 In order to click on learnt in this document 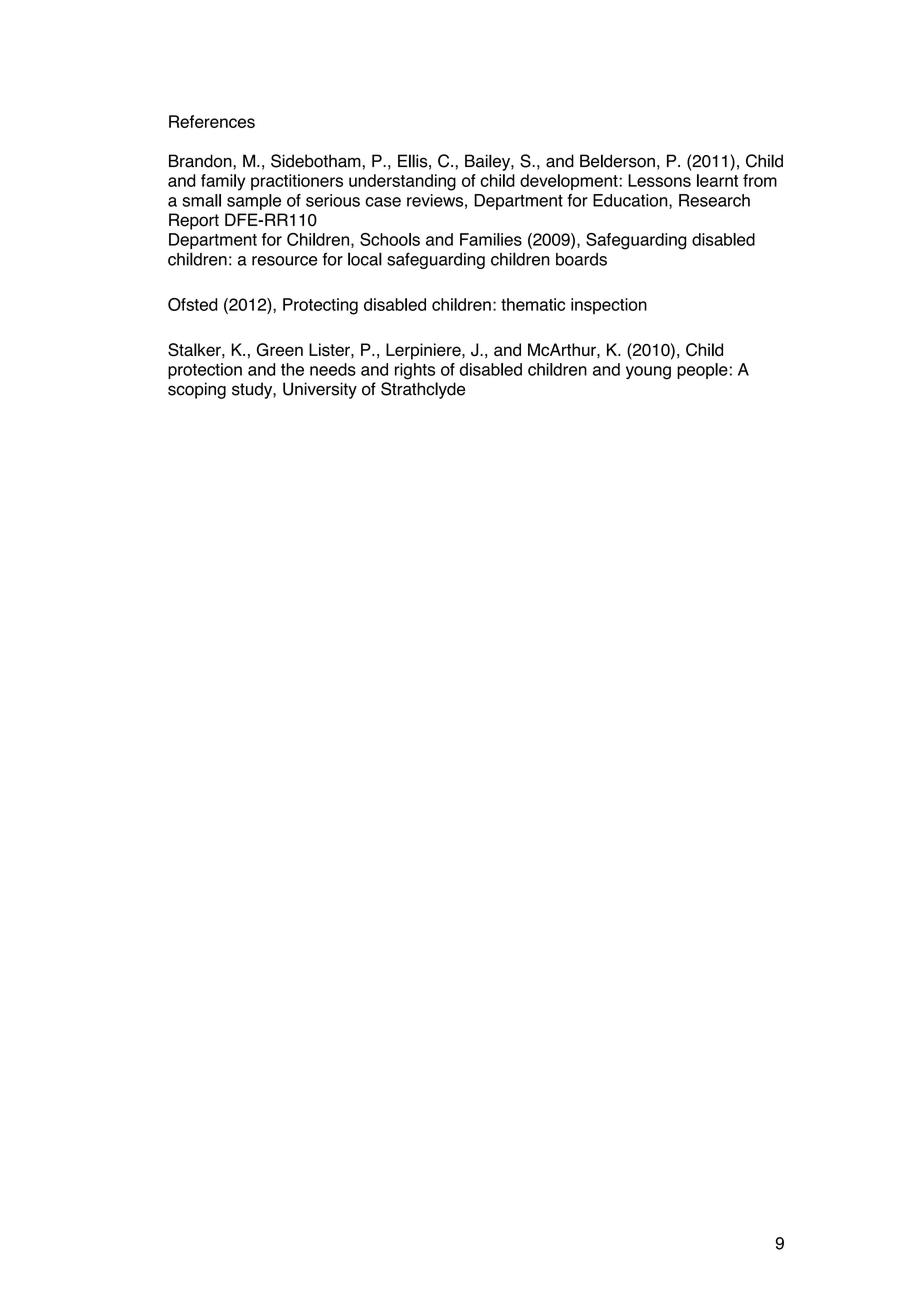, I will do `click(717, 180)`.
